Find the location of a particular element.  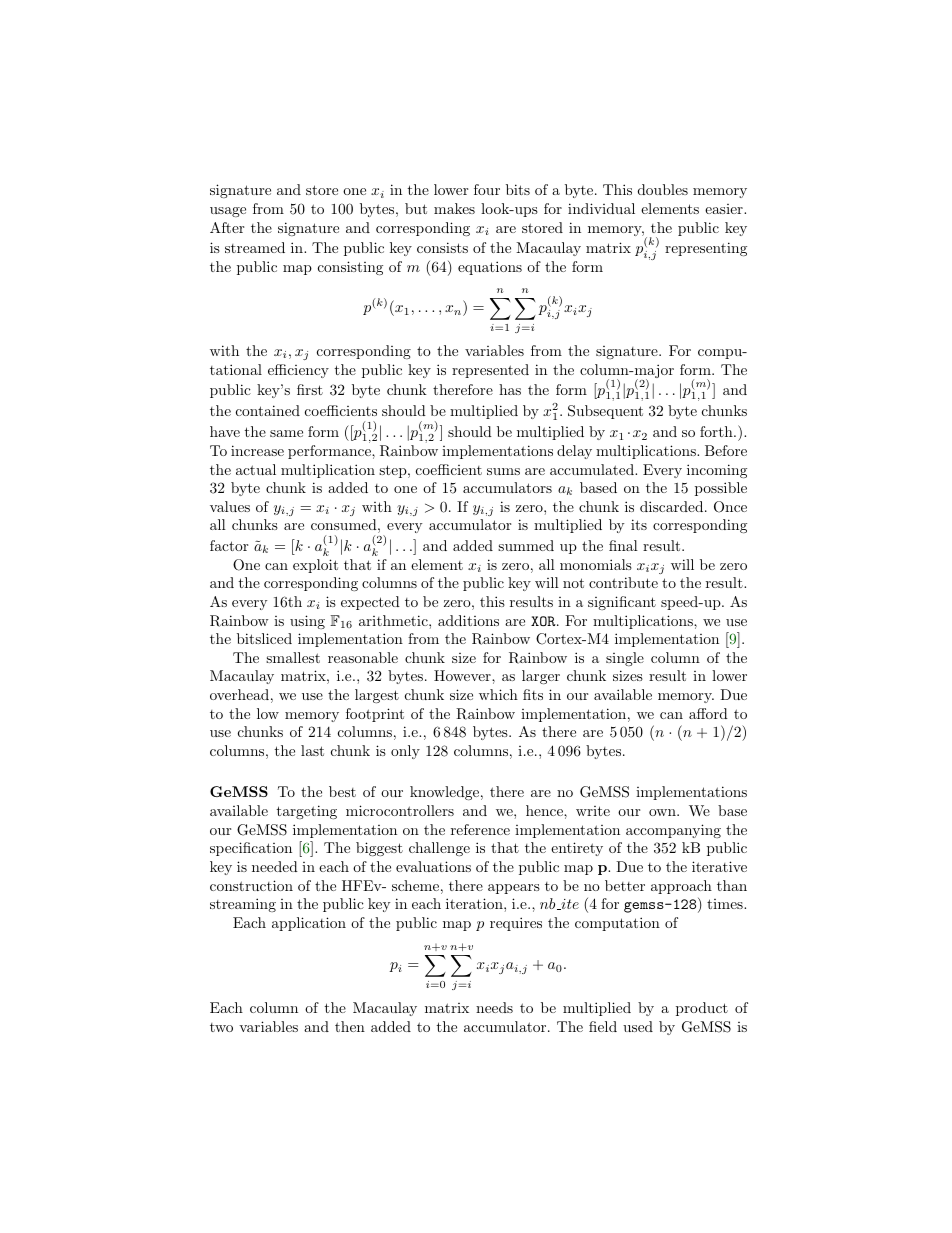

needs is located at coordinates (494, 1007).
